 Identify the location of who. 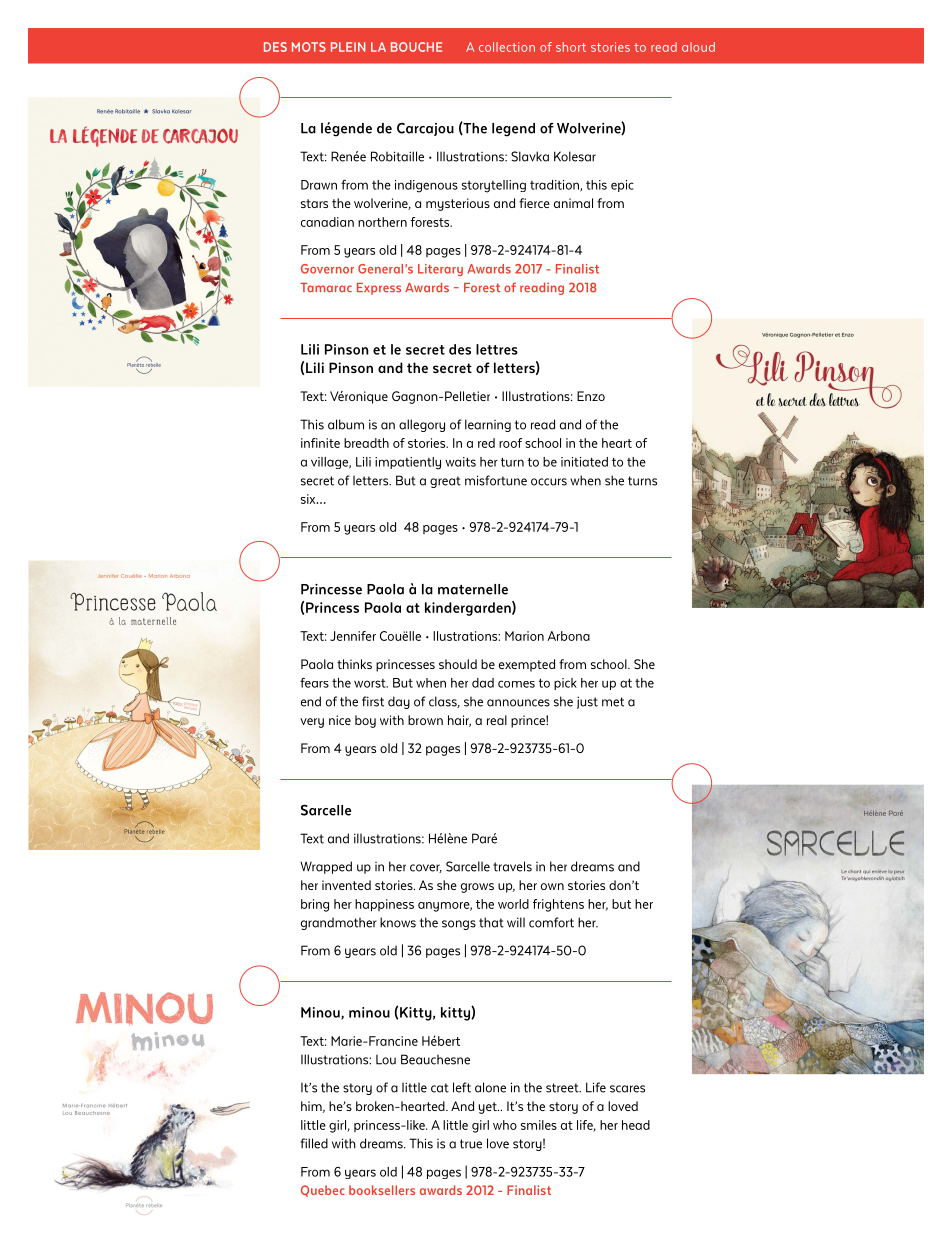
(505, 1125).
